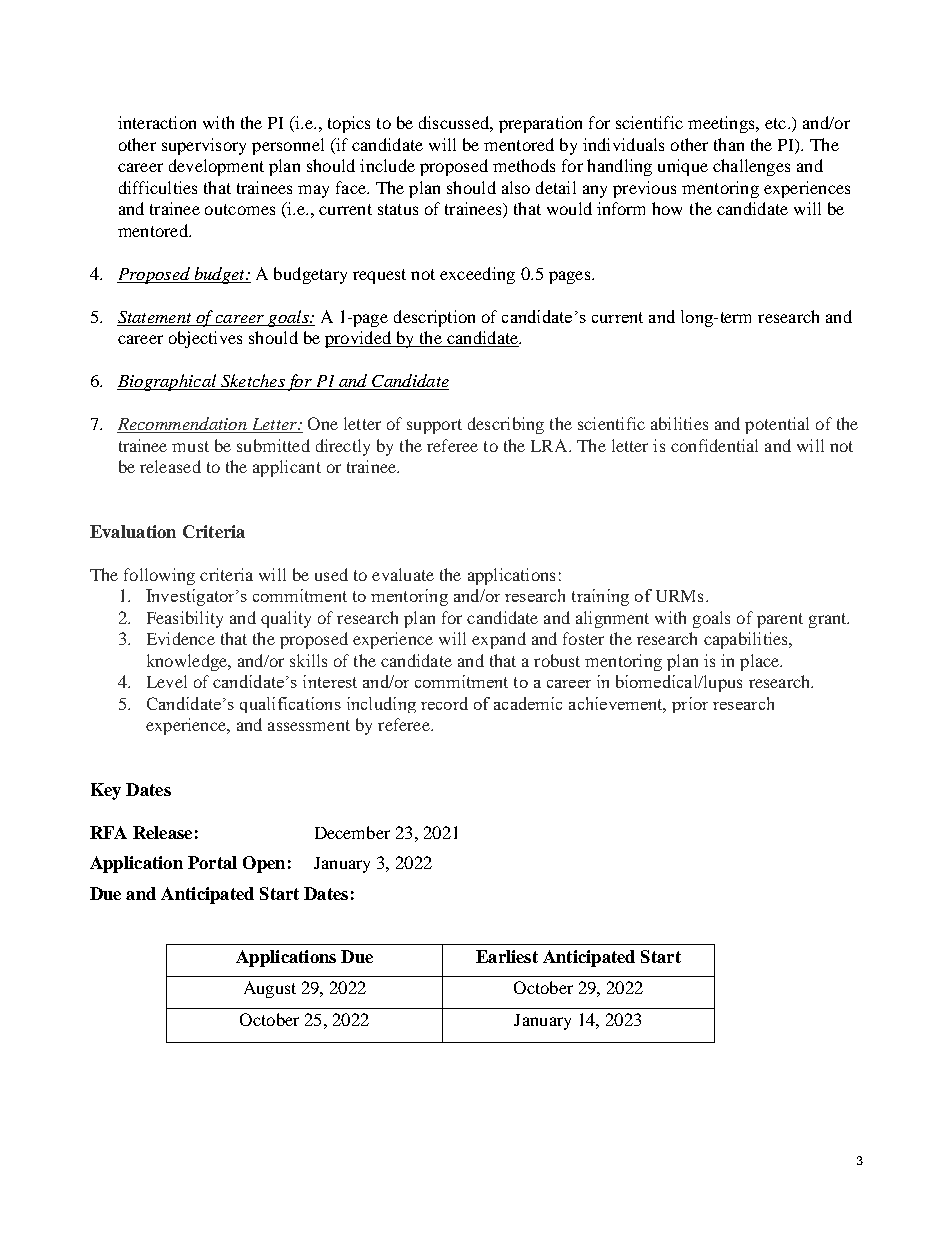  I want to click on prior, so click(690, 705).
